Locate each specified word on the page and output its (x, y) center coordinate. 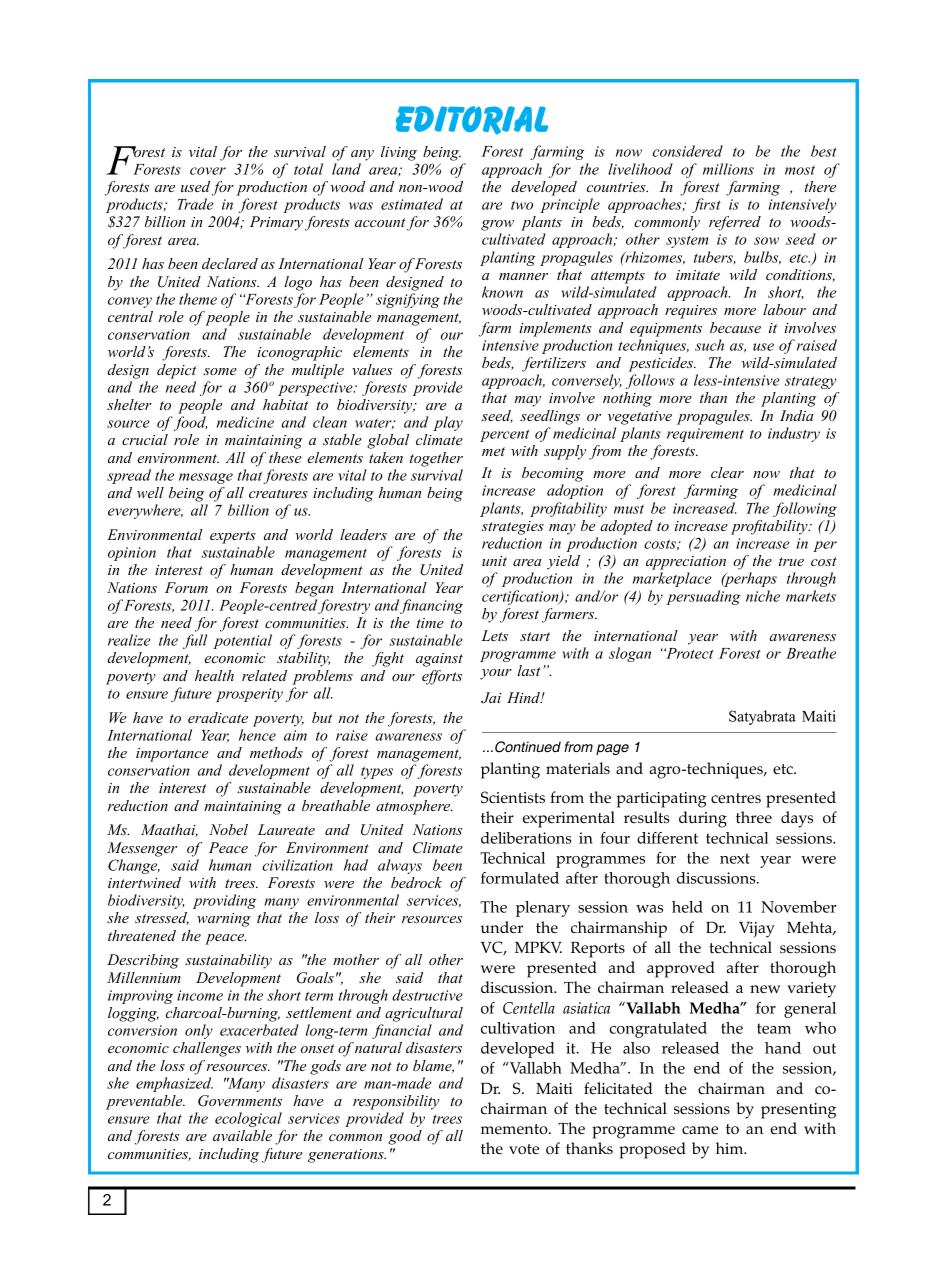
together (436, 459)
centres (736, 798)
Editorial (472, 120)
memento (515, 1129)
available (242, 1135)
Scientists (513, 797)
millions (728, 169)
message (206, 478)
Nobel (228, 829)
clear (727, 472)
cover (208, 171)
